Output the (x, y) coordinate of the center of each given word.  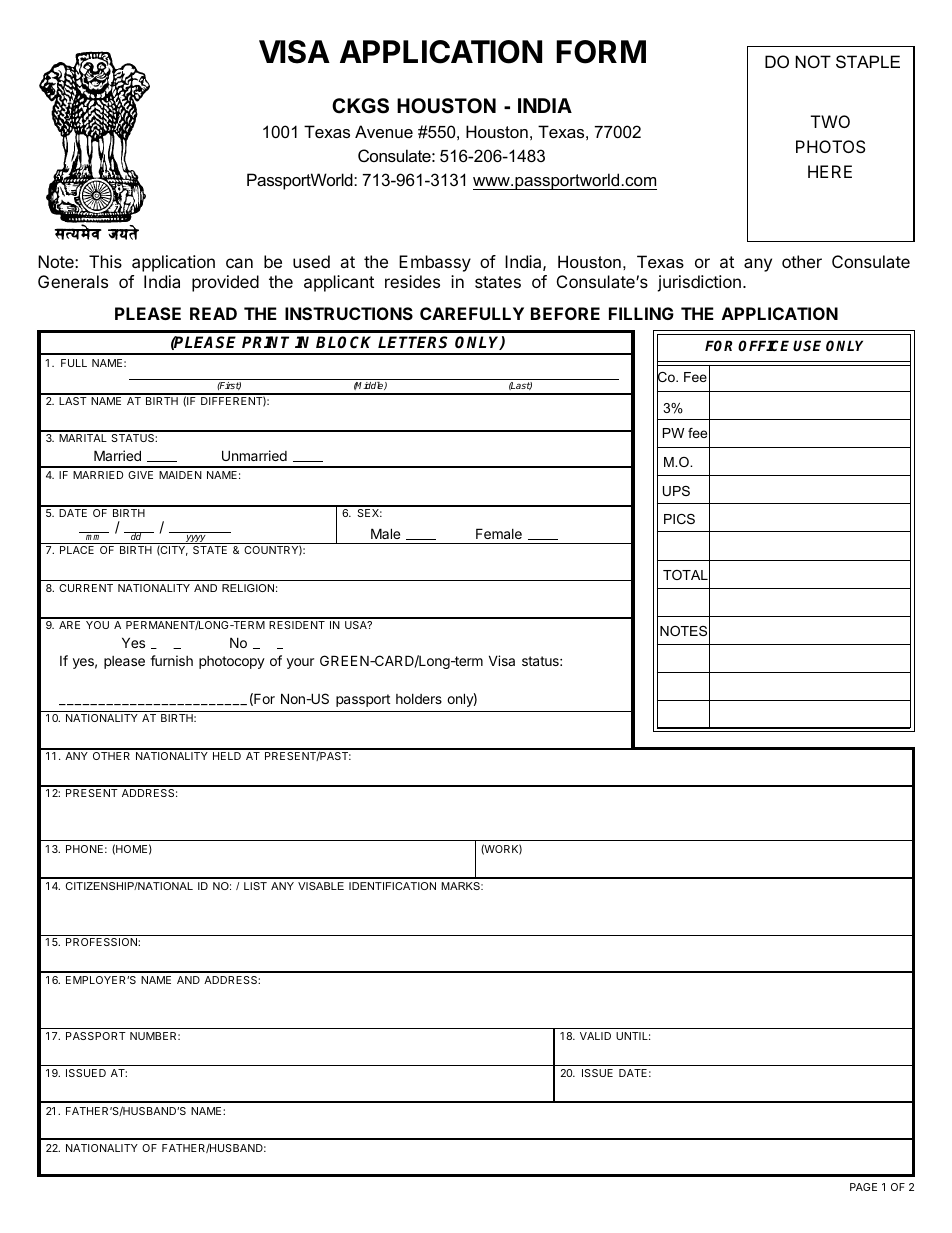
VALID (595, 1036)
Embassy (435, 263)
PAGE (863, 1187)
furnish (171, 660)
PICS (679, 519)
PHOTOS (830, 146)
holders (419, 699)
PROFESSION (102, 942)
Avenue (384, 131)
